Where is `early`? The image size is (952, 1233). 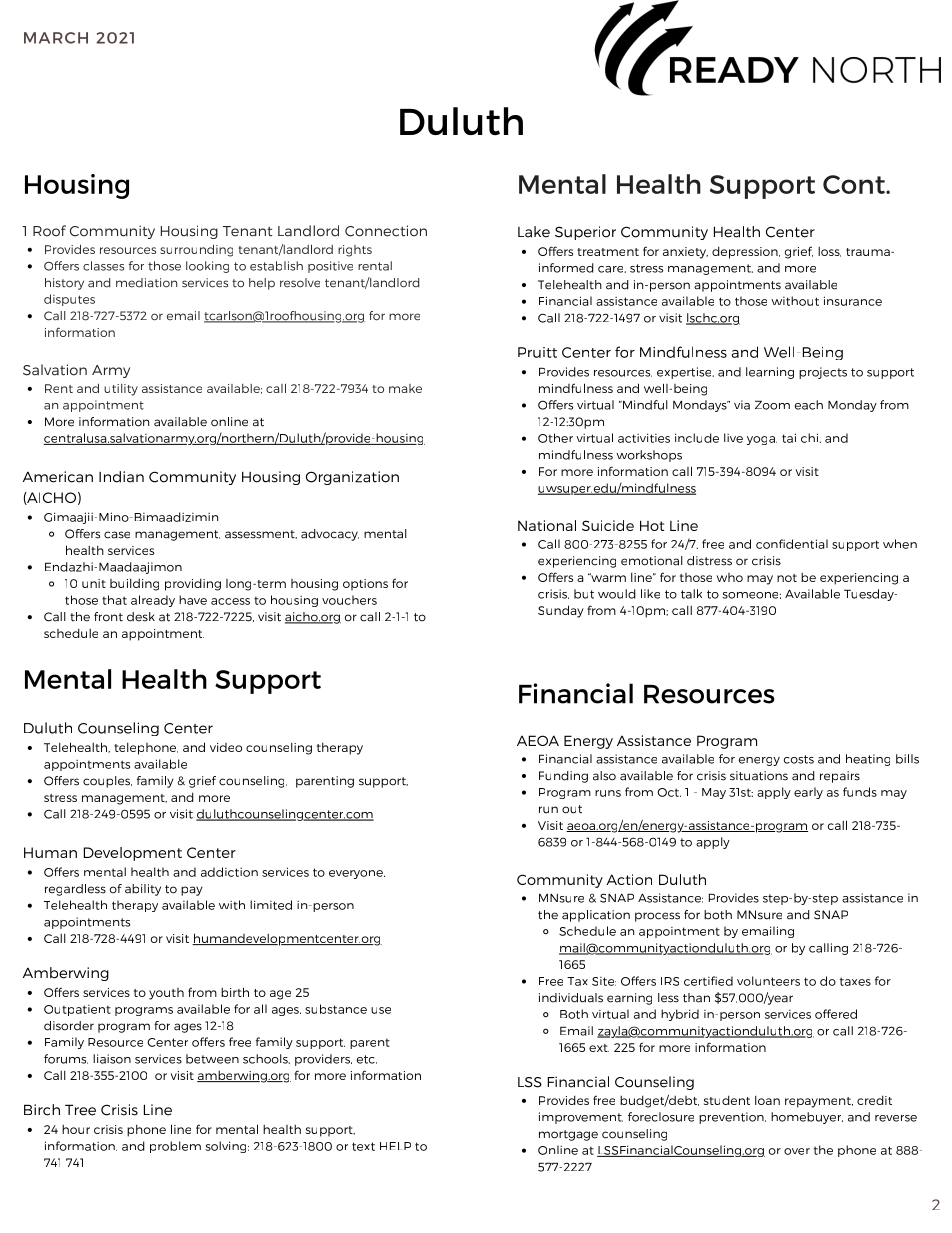 early is located at coordinates (808, 793).
